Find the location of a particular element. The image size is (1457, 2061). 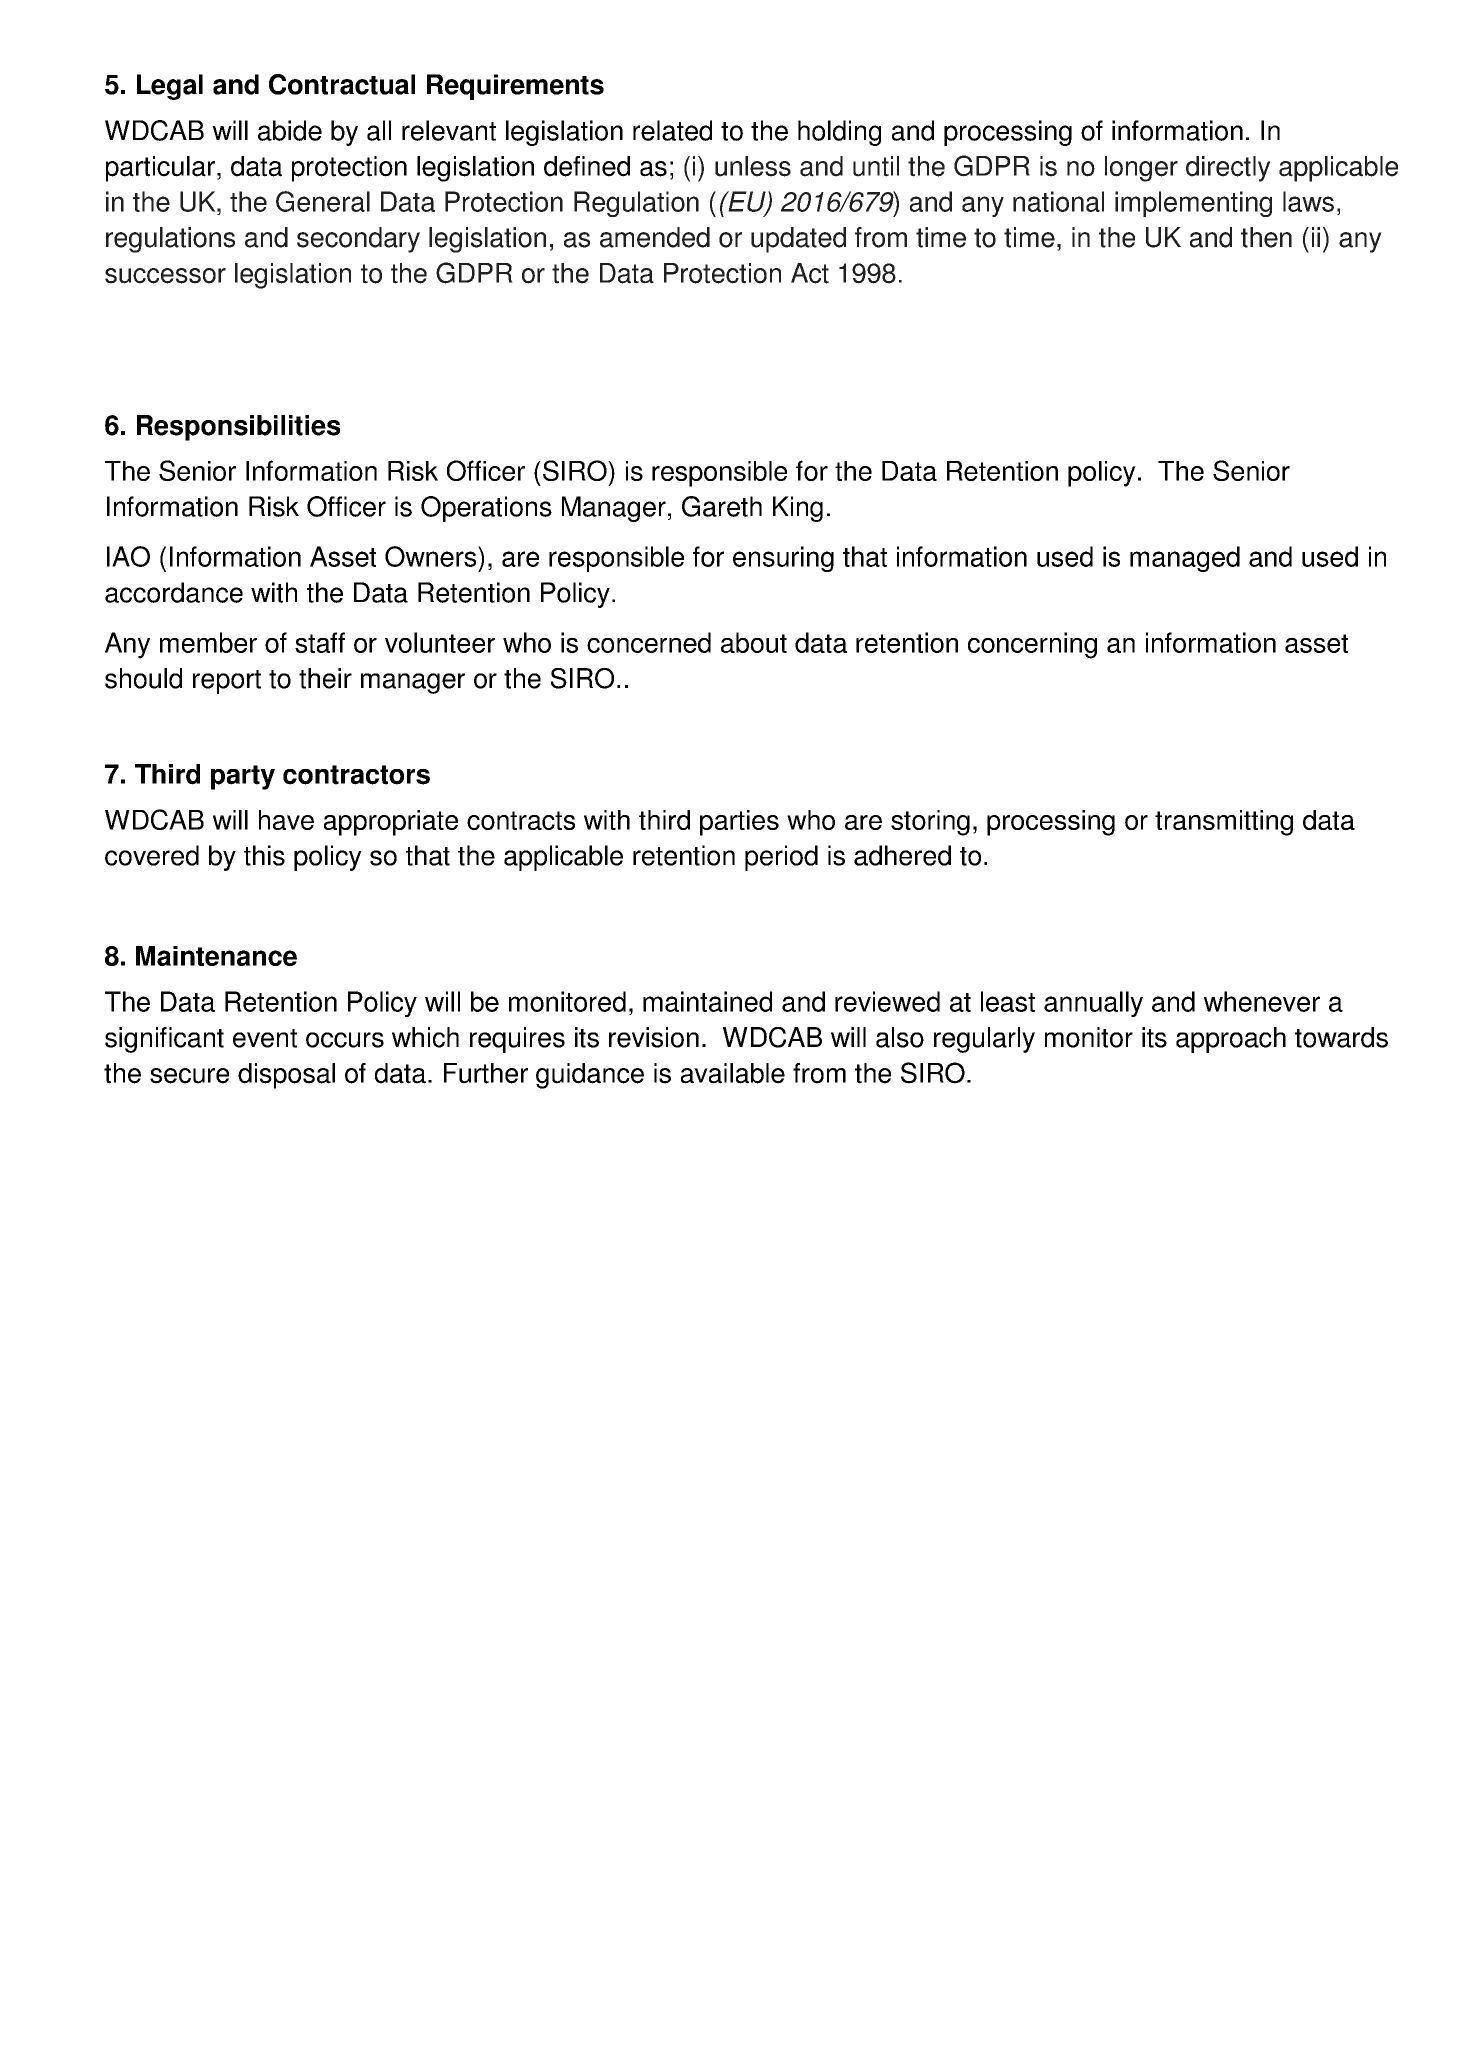

abide is located at coordinates (290, 130).
